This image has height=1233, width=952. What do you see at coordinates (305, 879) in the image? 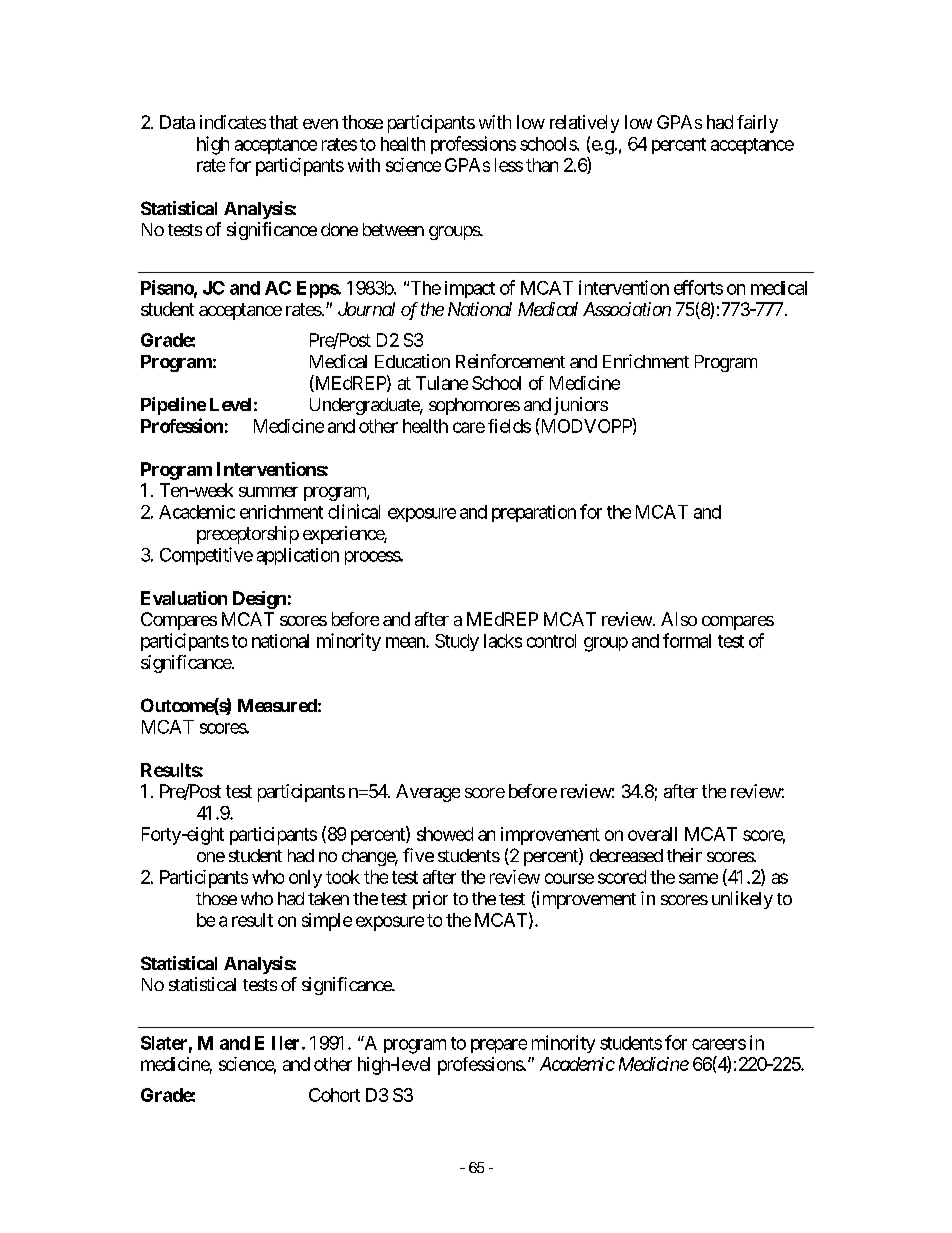
I see `only` at bounding box center [305, 879].
